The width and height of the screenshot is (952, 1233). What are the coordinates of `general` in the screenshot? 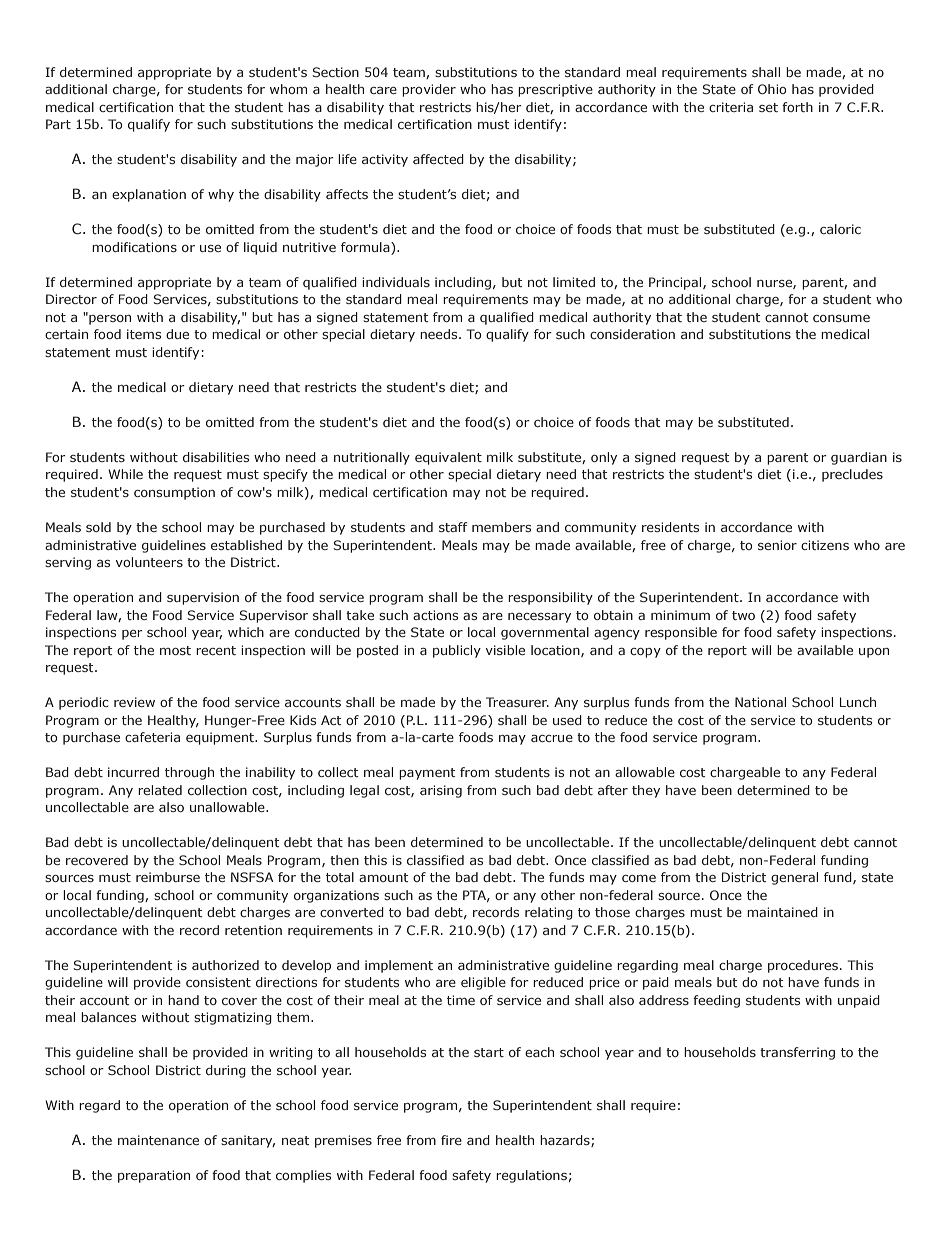 It's located at (794, 878).
